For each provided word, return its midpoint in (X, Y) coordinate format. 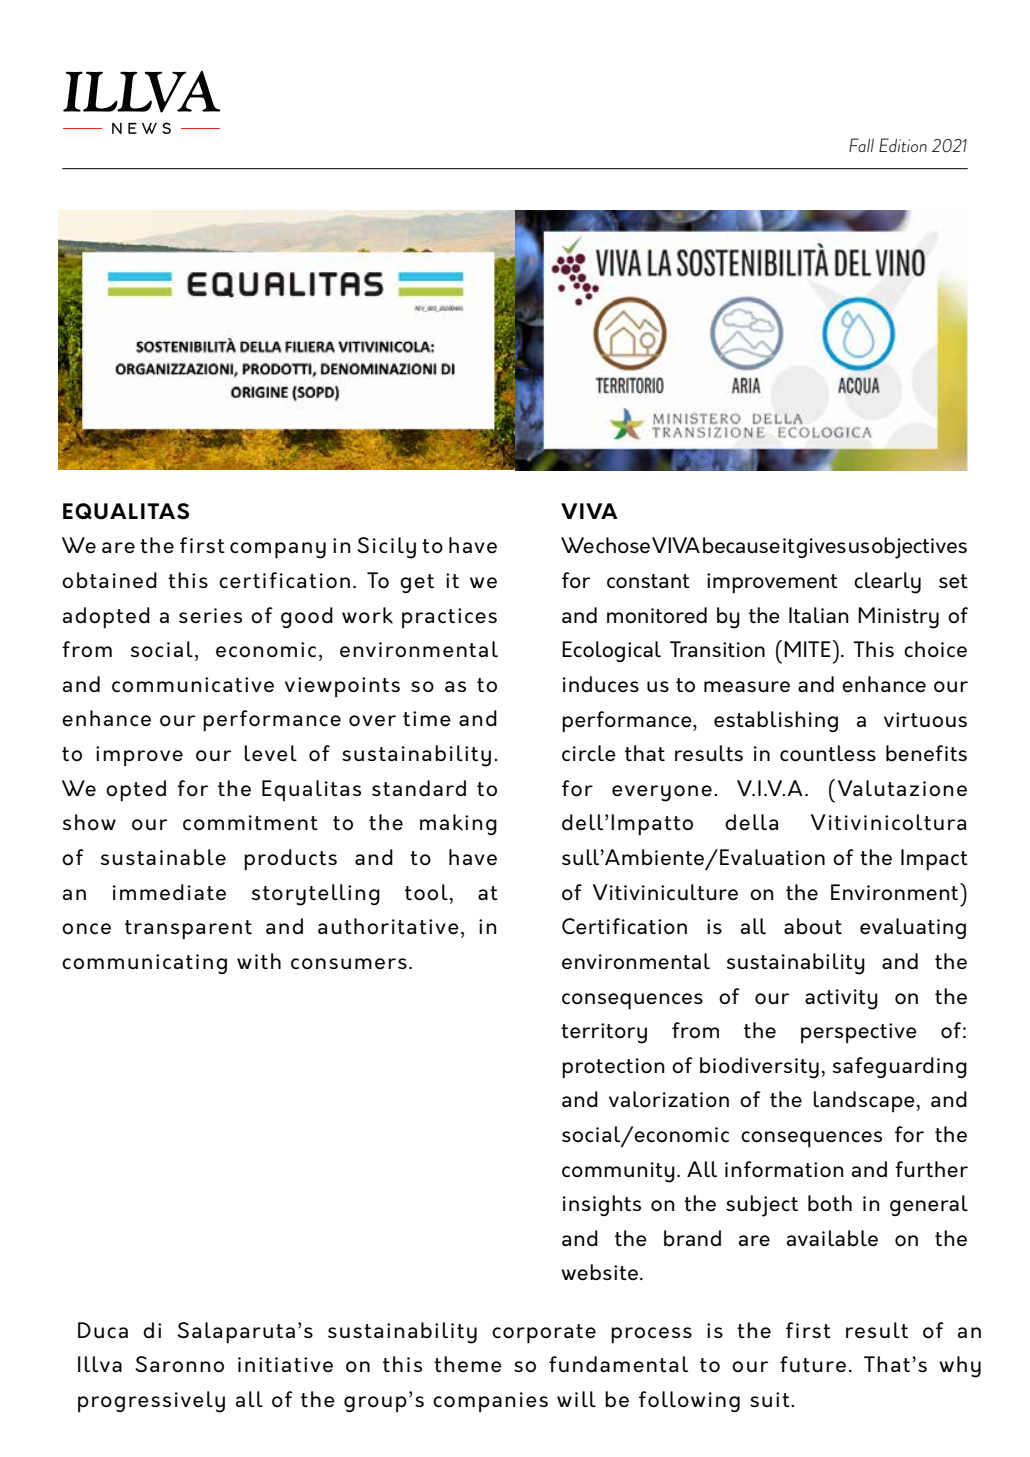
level (271, 753)
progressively (151, 1402)
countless (828, 753)
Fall (861, 145)
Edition (903, 145)
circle (589, 753)
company (278, 550)
